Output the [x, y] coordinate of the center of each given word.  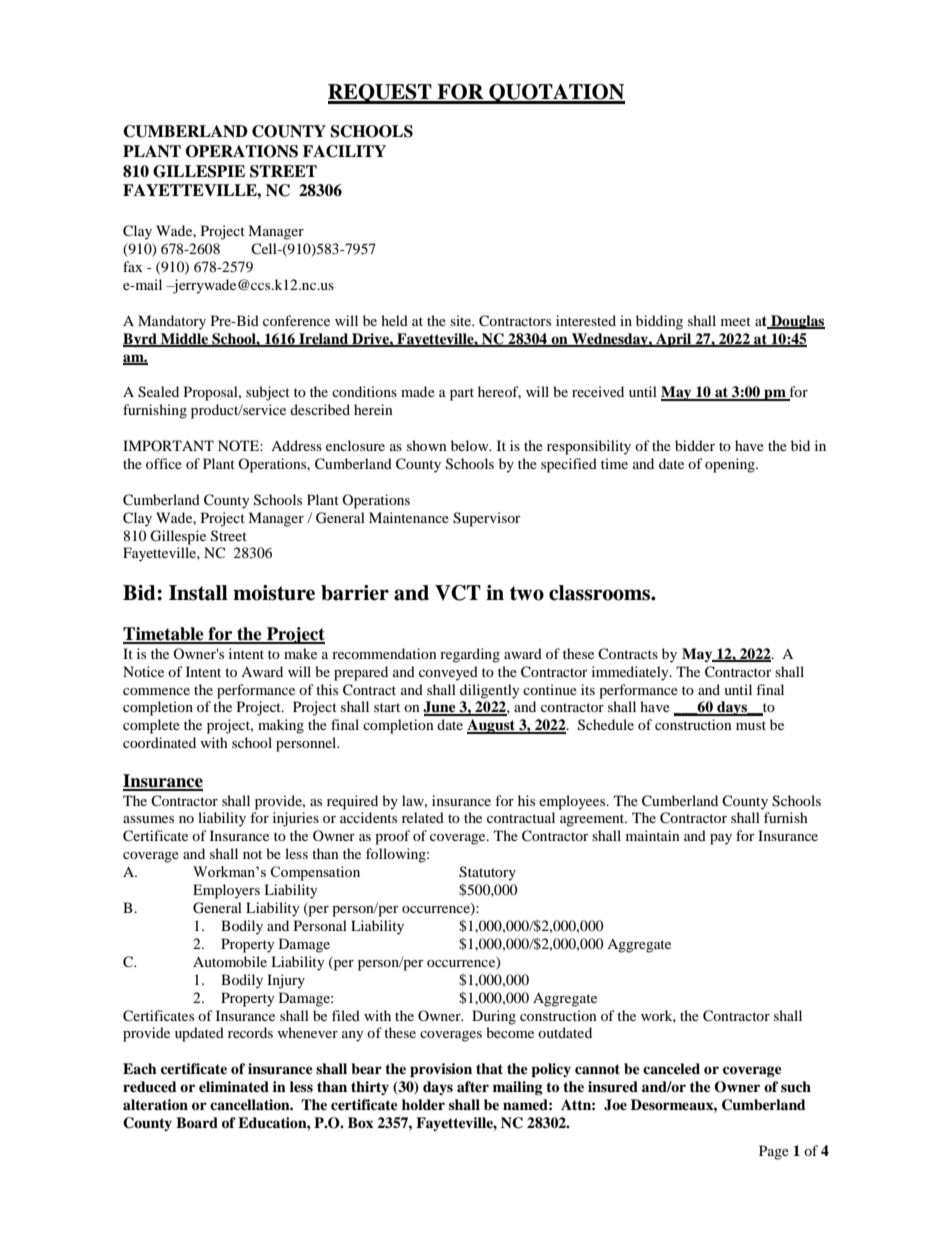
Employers [226, 891]
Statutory [487, 873]
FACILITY [344, 151]
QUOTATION [556, 94]
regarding [470, 655]
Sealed [158, 392]
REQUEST [381, 94]
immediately [631, 673]
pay [721, 839]
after [473, 1086]
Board [197, 1123]
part [462, 394]
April [674, 340]
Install [198, 593]
